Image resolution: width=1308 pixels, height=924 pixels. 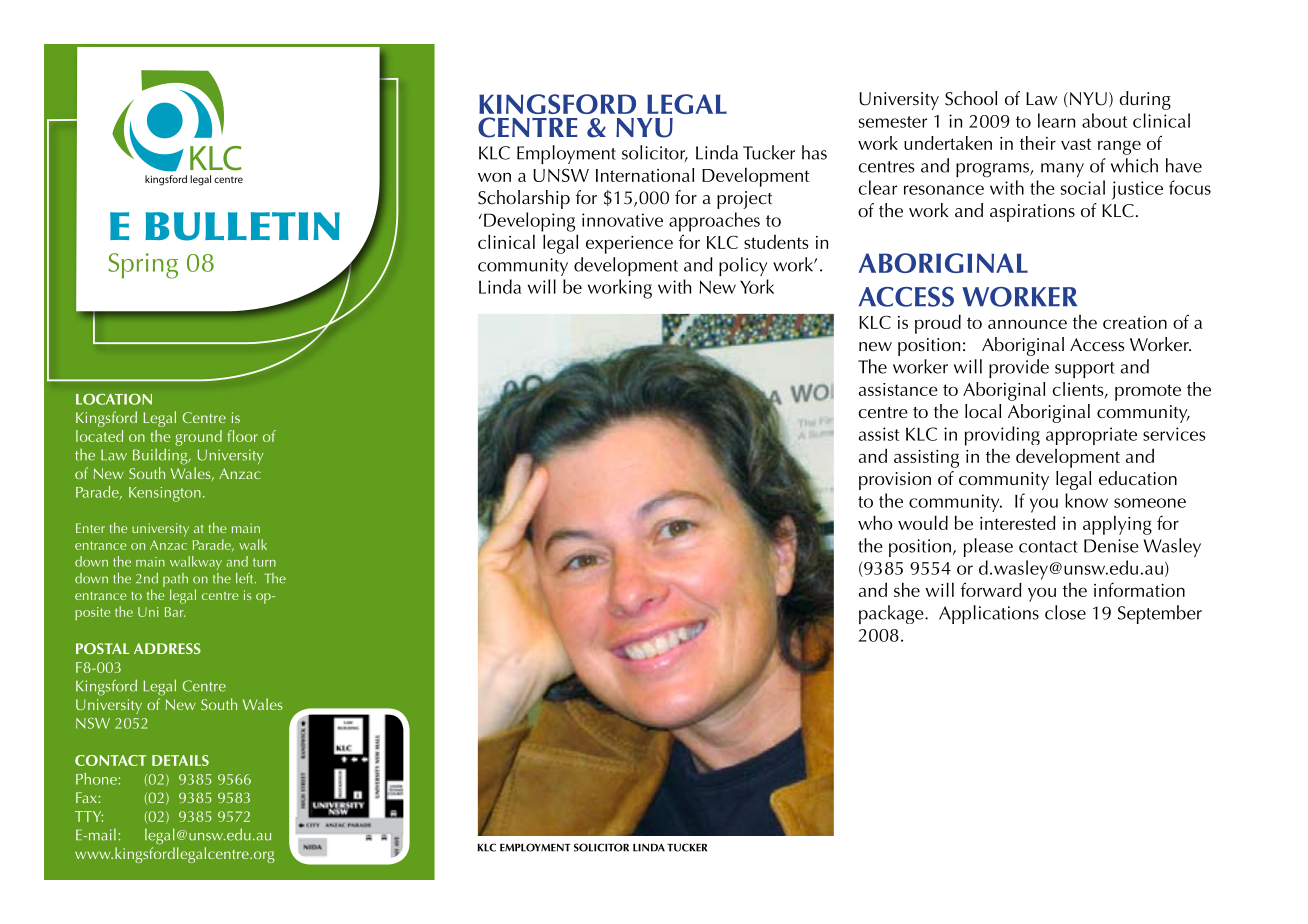 What do you see at coordinates (907, 590) in the screenshot?
I see `she` at bounding box center [907, 590].
